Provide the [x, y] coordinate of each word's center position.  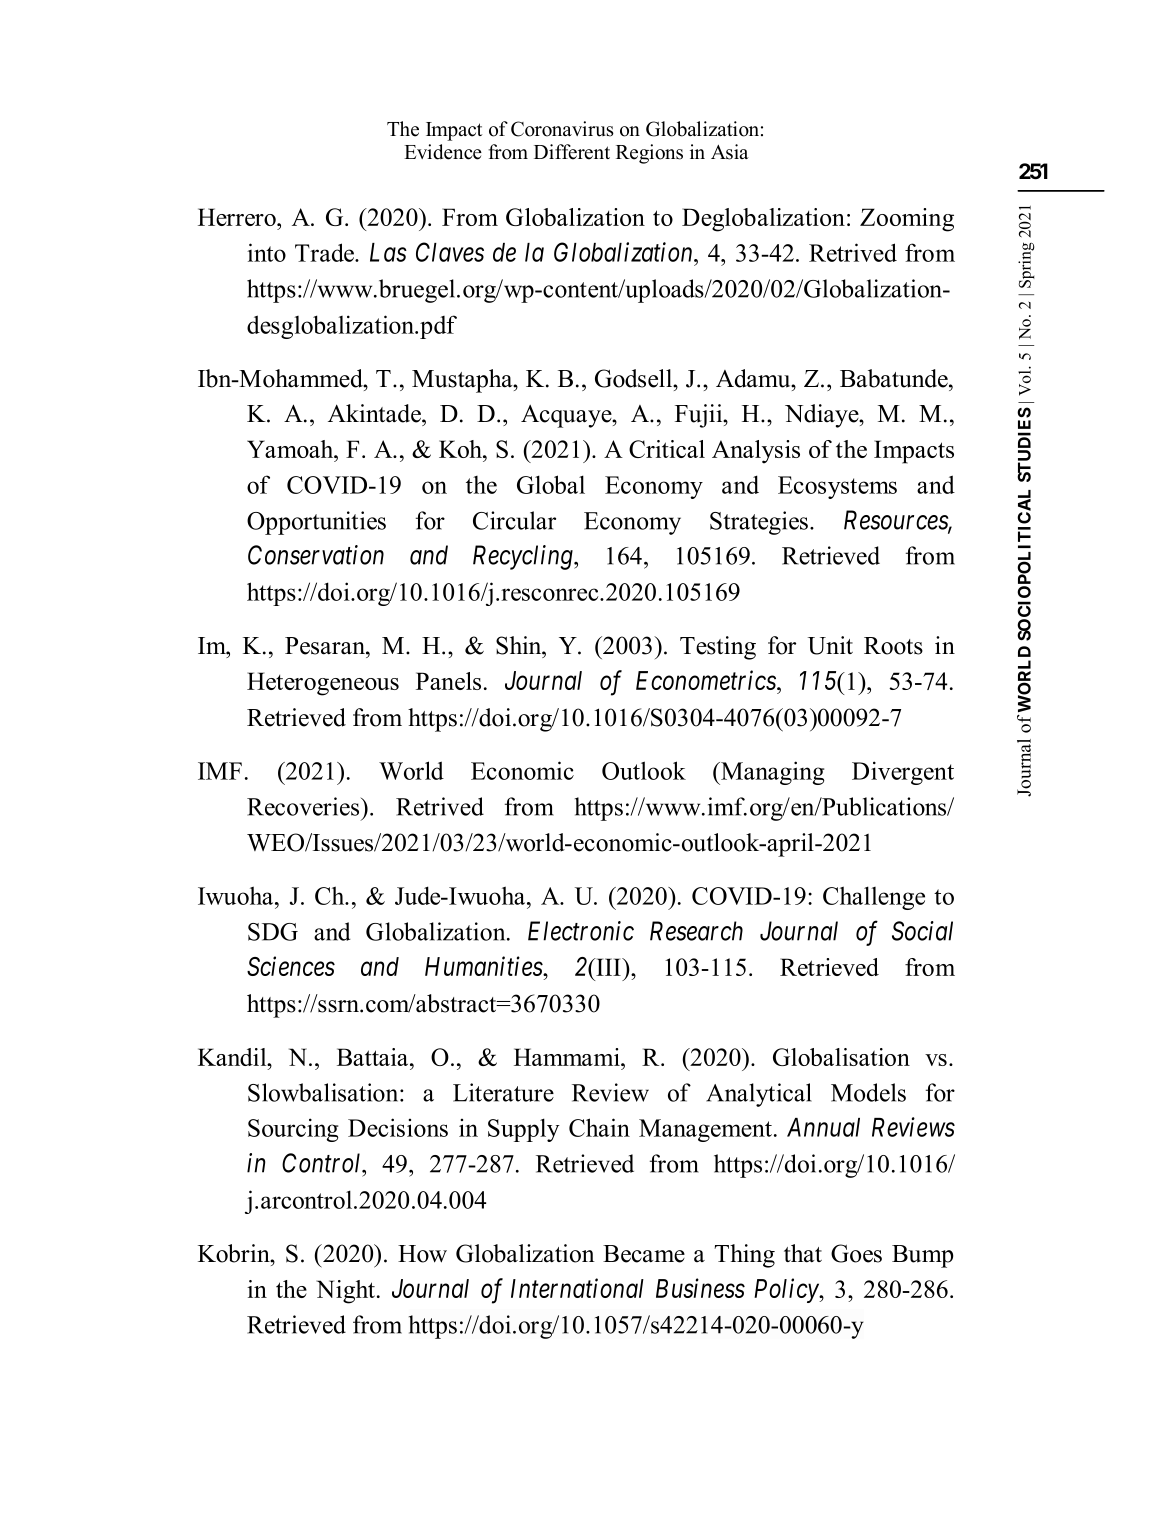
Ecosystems [837, 487]
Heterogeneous [323, 684]
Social [922, 931]
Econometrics [707, 680]
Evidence [443, 152]
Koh [461, 449]
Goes [856, 1253]
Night [347, 1292]
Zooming [907, 220]
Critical [667, 449]
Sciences [291, 966]
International [577, 1288]
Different [572, 152]
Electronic [581, 931]
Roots [893, 646]
